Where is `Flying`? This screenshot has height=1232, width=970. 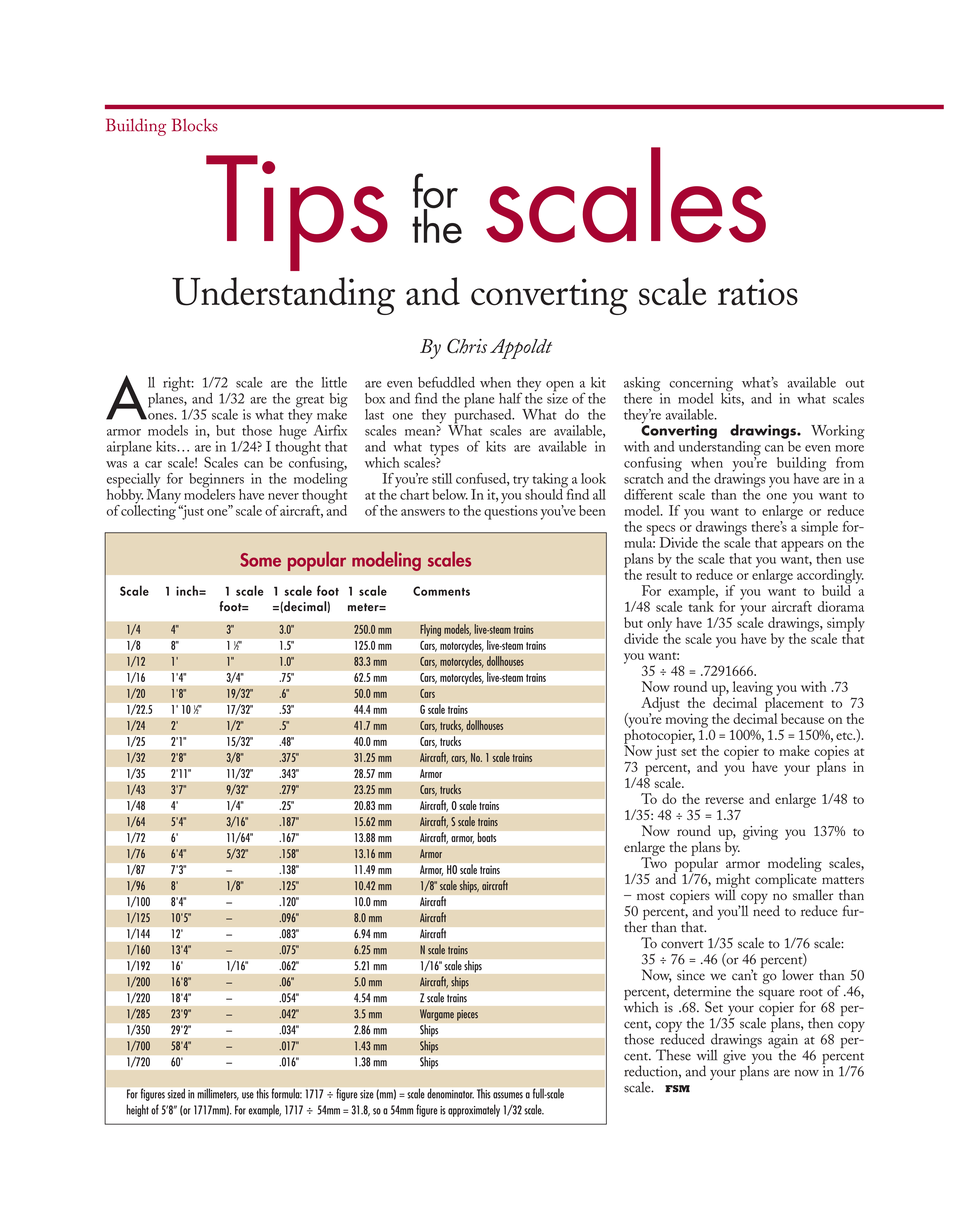
Flying is located at coordinates (431, 630).
